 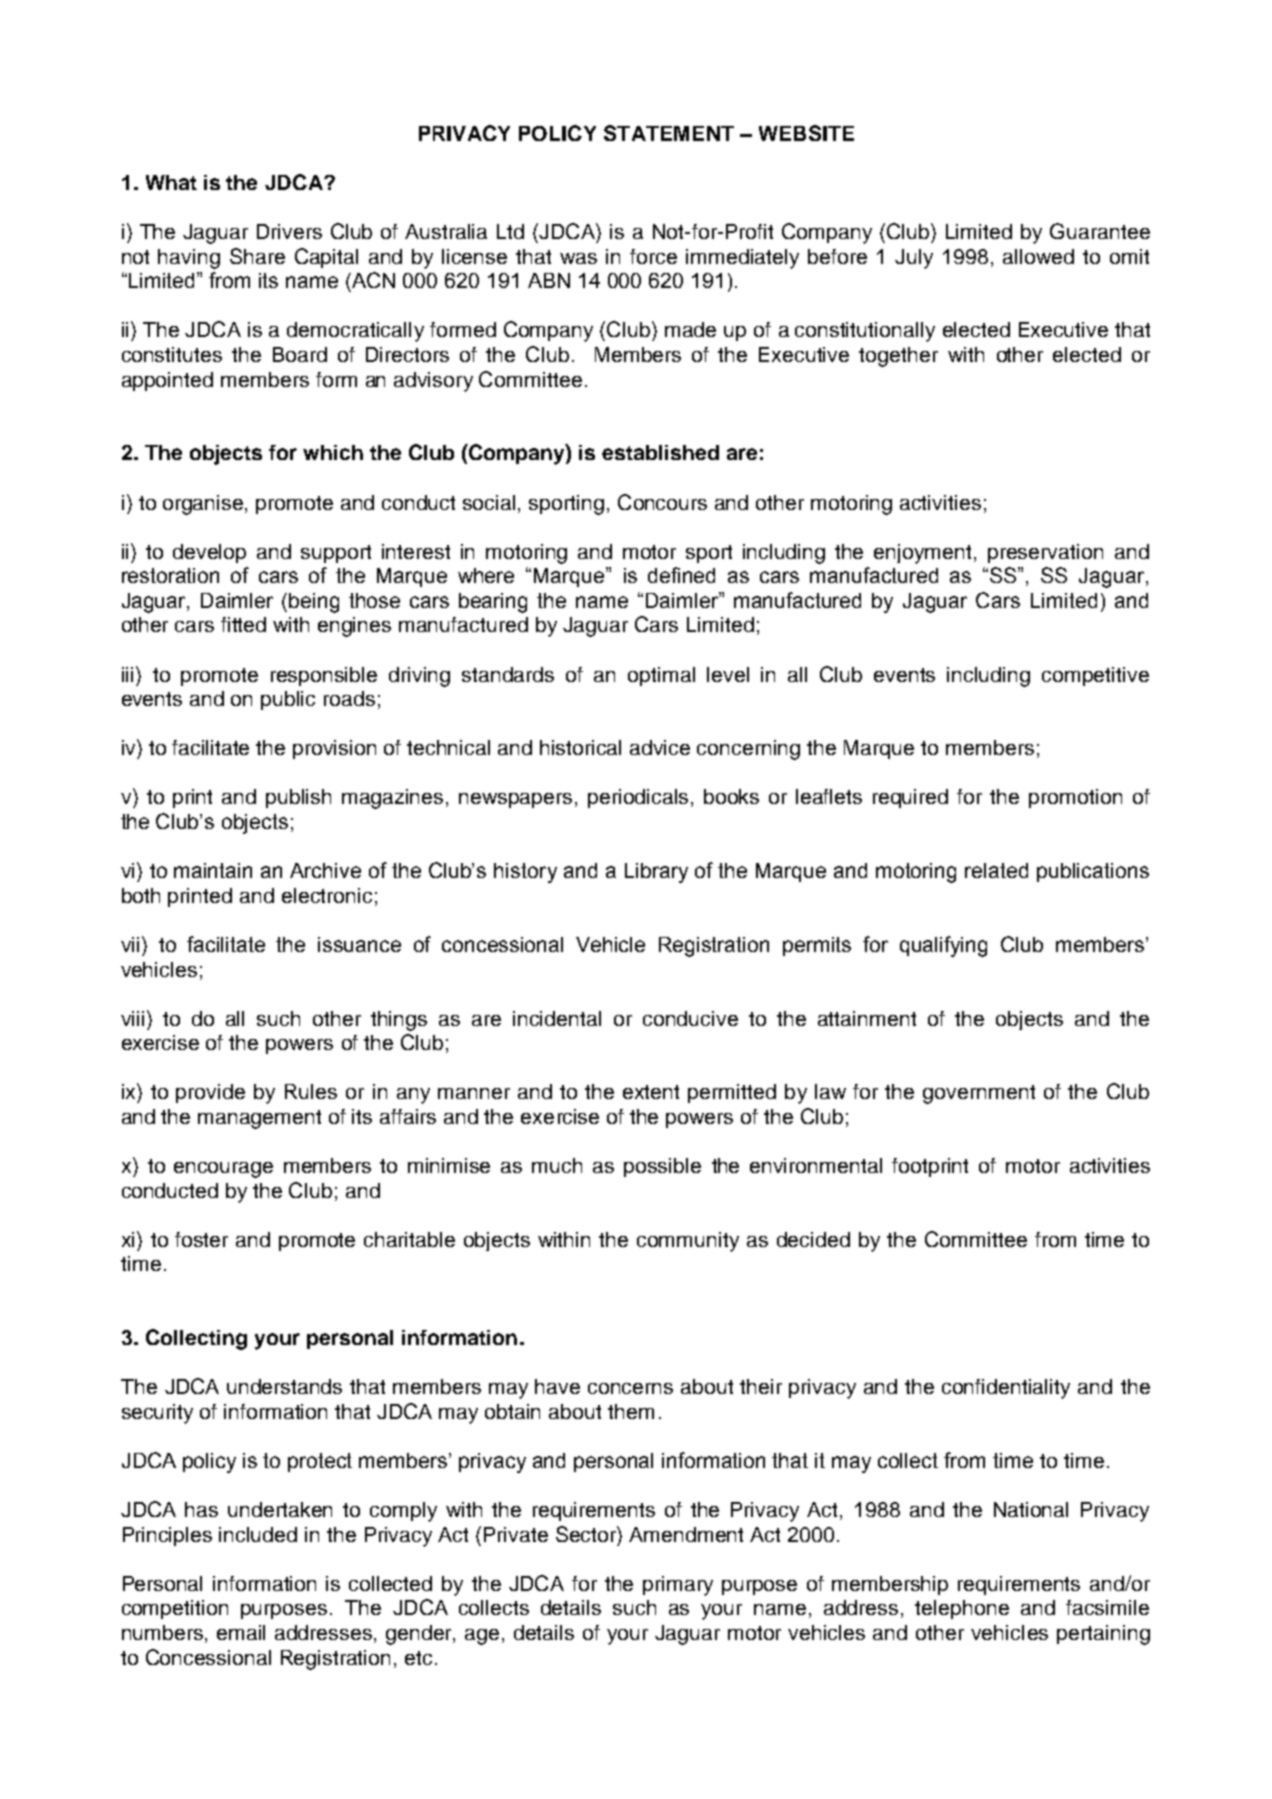 I want to click on Library, so click(x=656, y=873).
